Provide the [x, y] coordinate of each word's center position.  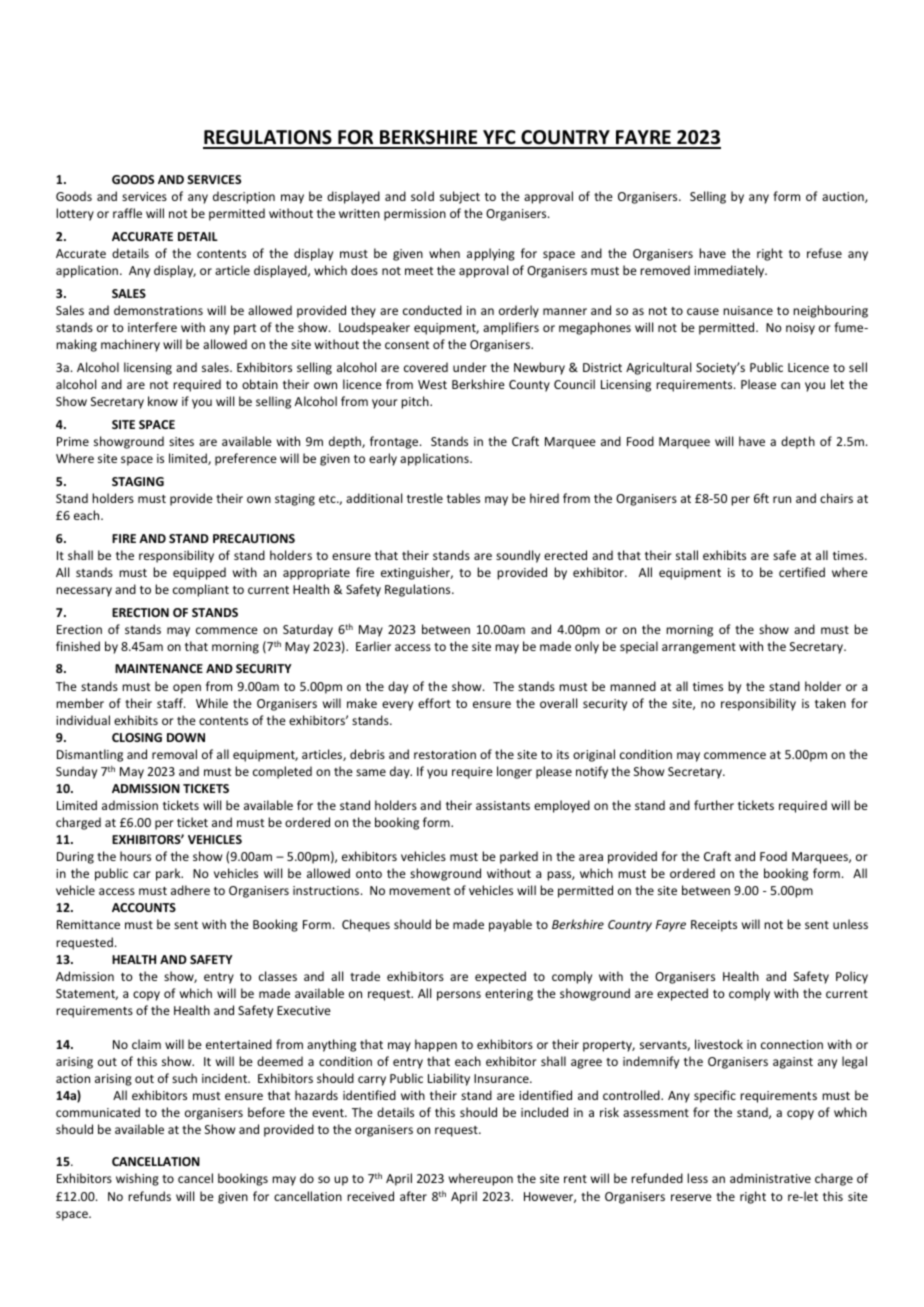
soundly [518, 556]
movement [419, 891]
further [714, 805]
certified [802, 572]
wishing [137, 1179]
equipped [199, 573]
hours [135, 856]
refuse [824, 253]
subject [460, 197]
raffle [127, 213]
